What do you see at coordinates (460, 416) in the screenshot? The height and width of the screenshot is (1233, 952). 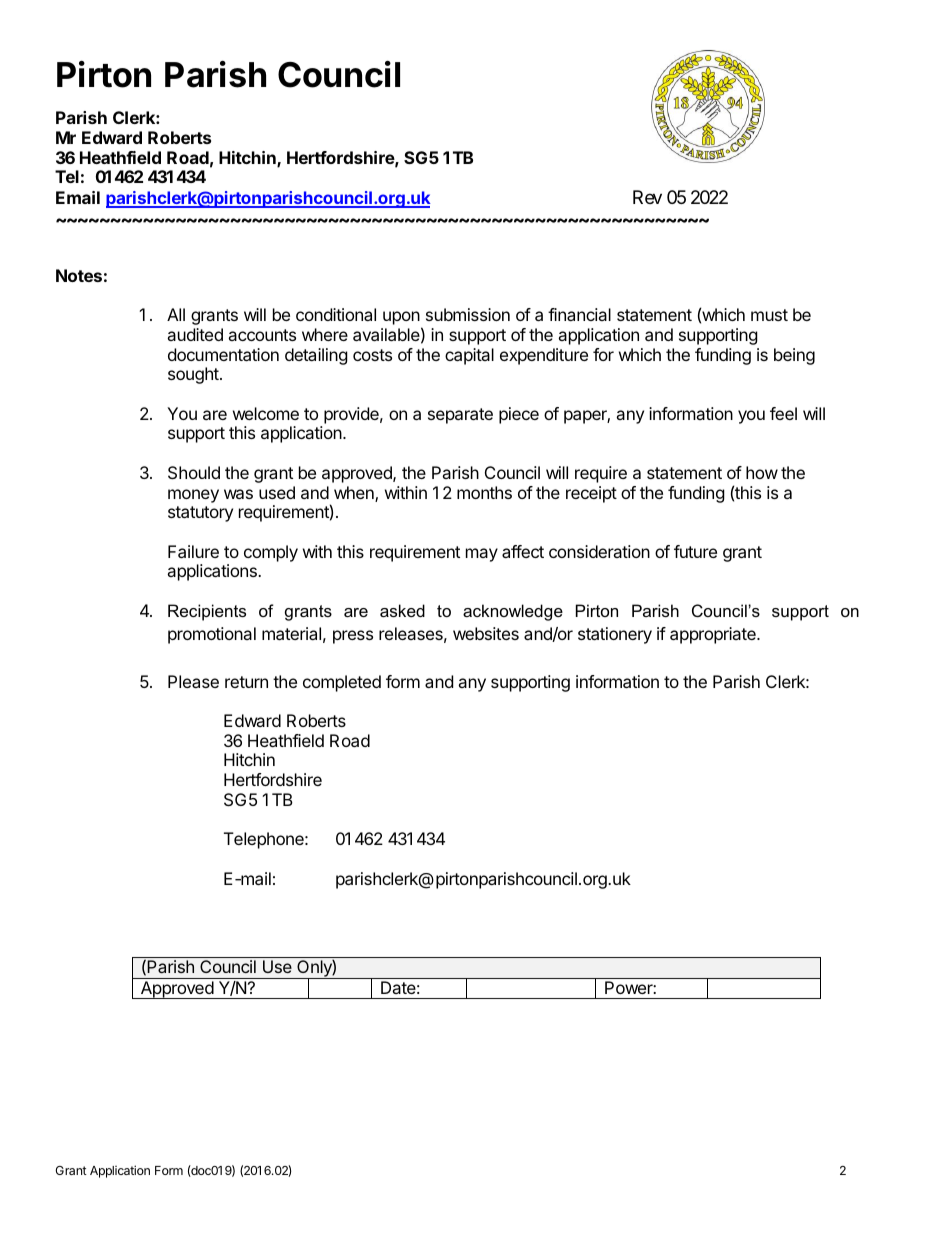 I see `separate` at bounding box center [460, 416].
